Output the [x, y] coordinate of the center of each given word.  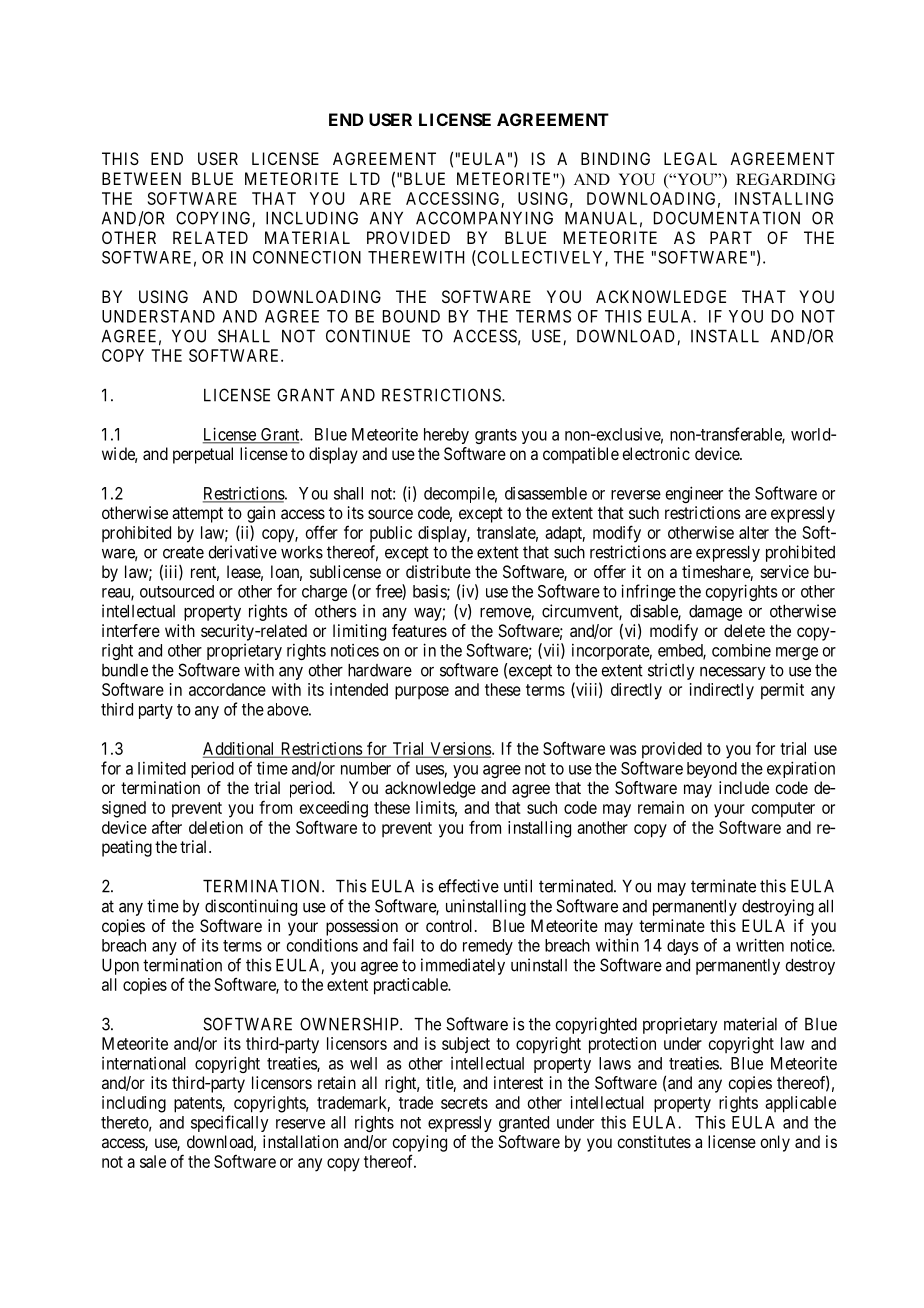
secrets [464, 1103]
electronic [656, 453]
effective [468, 886]
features [419, 630]
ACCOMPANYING [484, 218]
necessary [732, 673]
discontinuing [251, 907]
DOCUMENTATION [727, 218]
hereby [446, 436]
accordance [227, 689]
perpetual [203, 455]
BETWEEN [141, 178]
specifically [230, 1123]
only [775, 1143]
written [760, 945]
